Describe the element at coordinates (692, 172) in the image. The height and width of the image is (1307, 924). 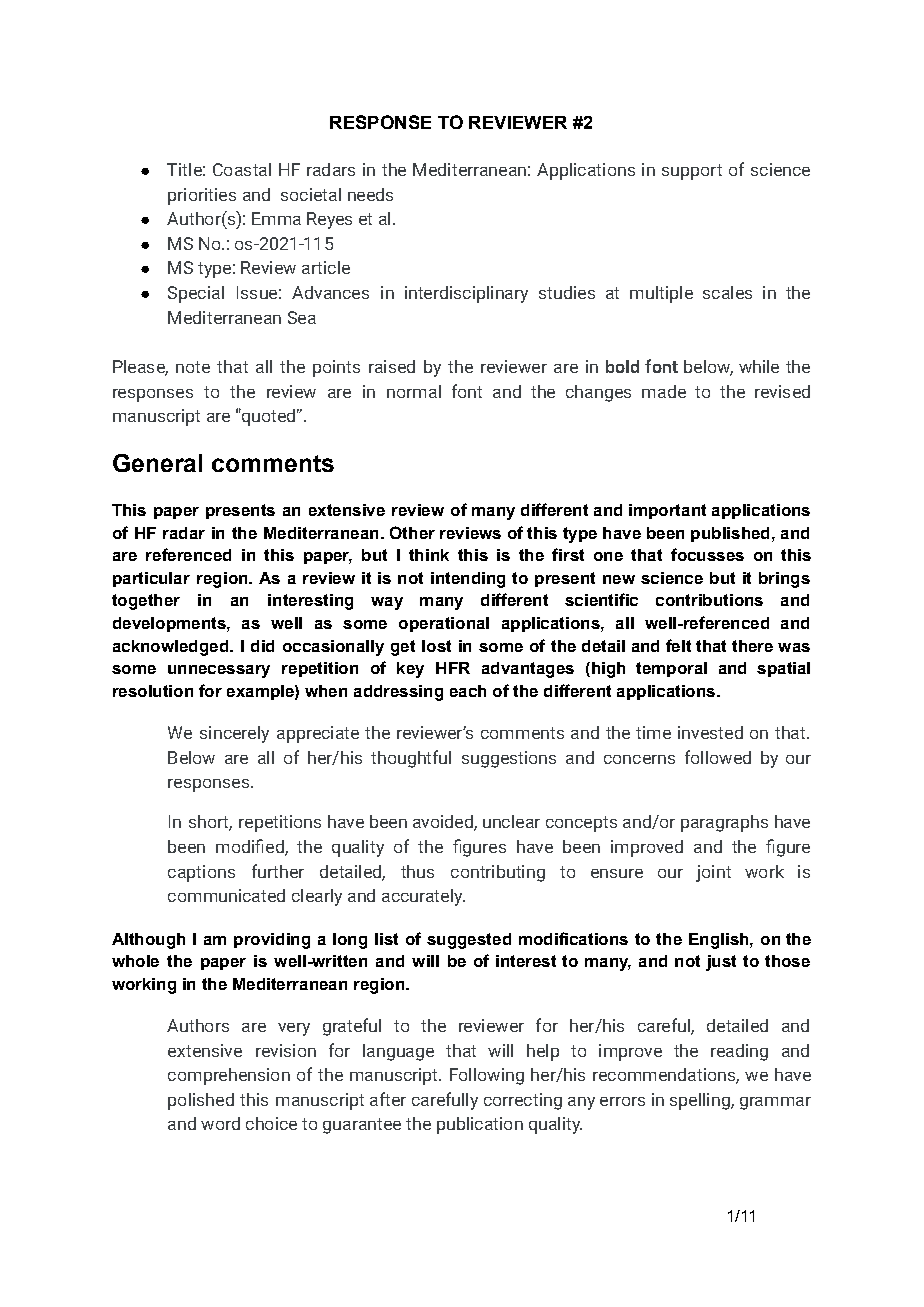
I see `support` at that location.
